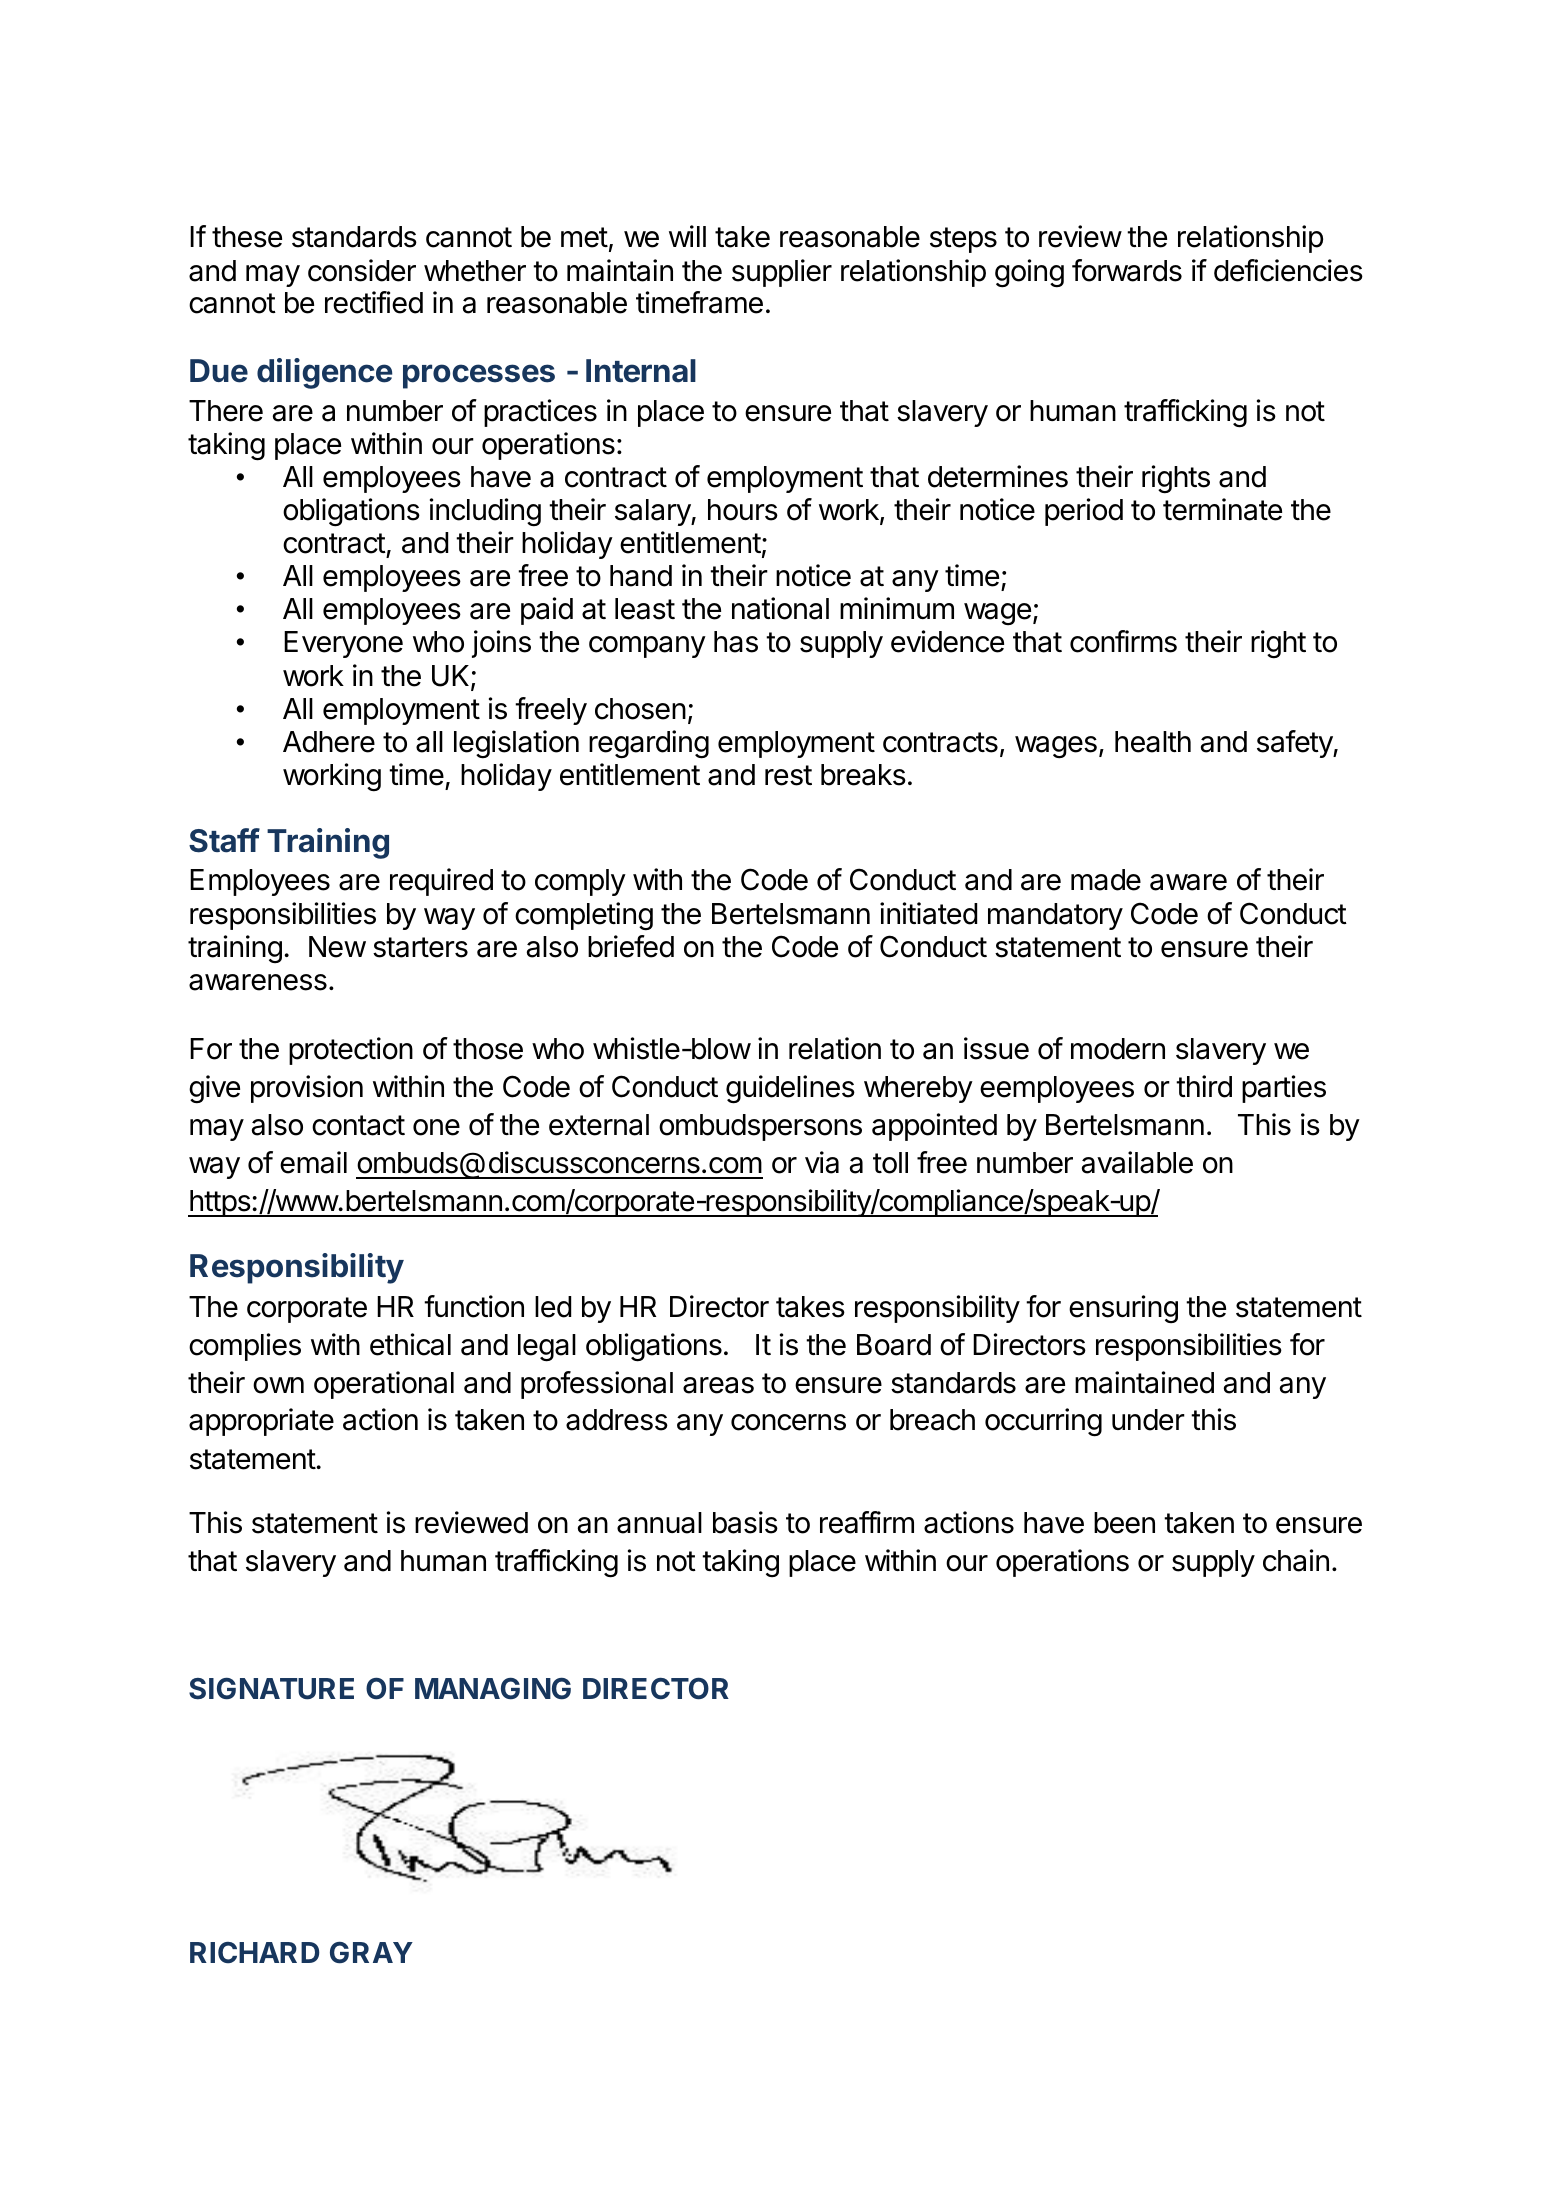 Image resolution: width=1556 pixels, height=2200 pixels. I want to click on provision, so click(307, 1089).
